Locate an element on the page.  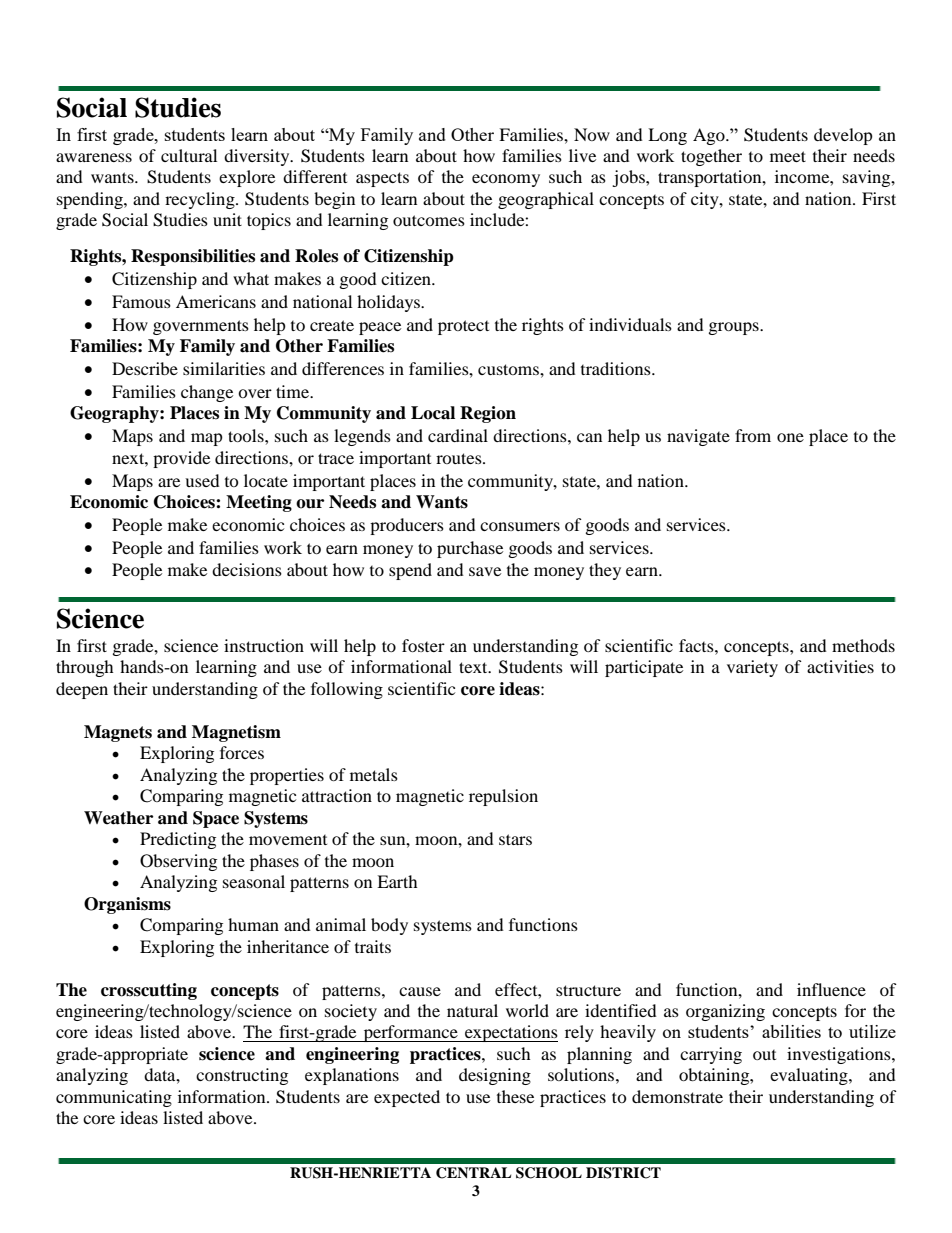
from is located at coordinates (753, 435).
